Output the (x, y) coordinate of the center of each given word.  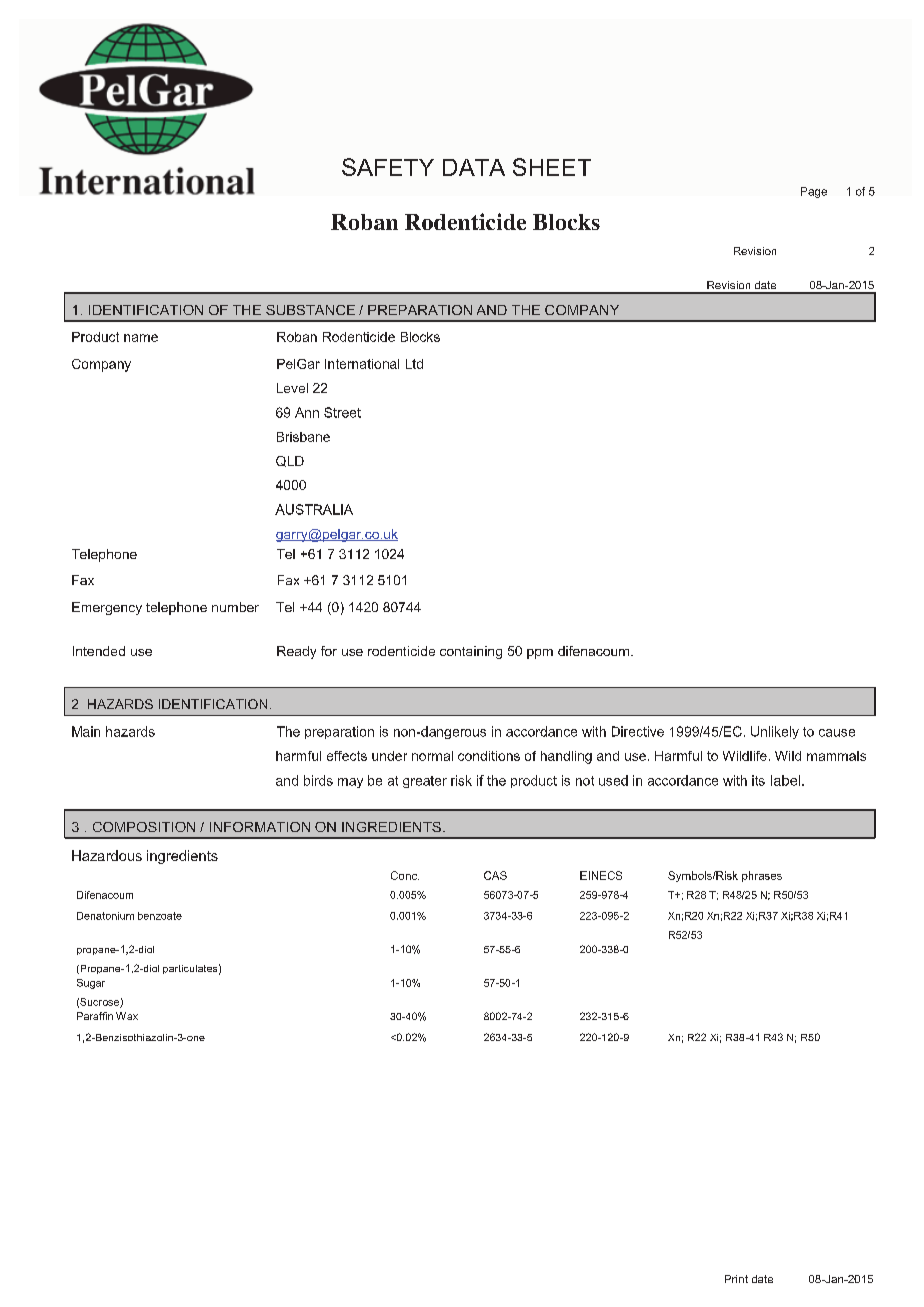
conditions (489, 756)
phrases (762, 876)
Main (86, 731)
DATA (474, 167)
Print (736, 1279)
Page (814, 192)
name (141, 338)
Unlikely (775, 732)
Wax (127, 1016)
